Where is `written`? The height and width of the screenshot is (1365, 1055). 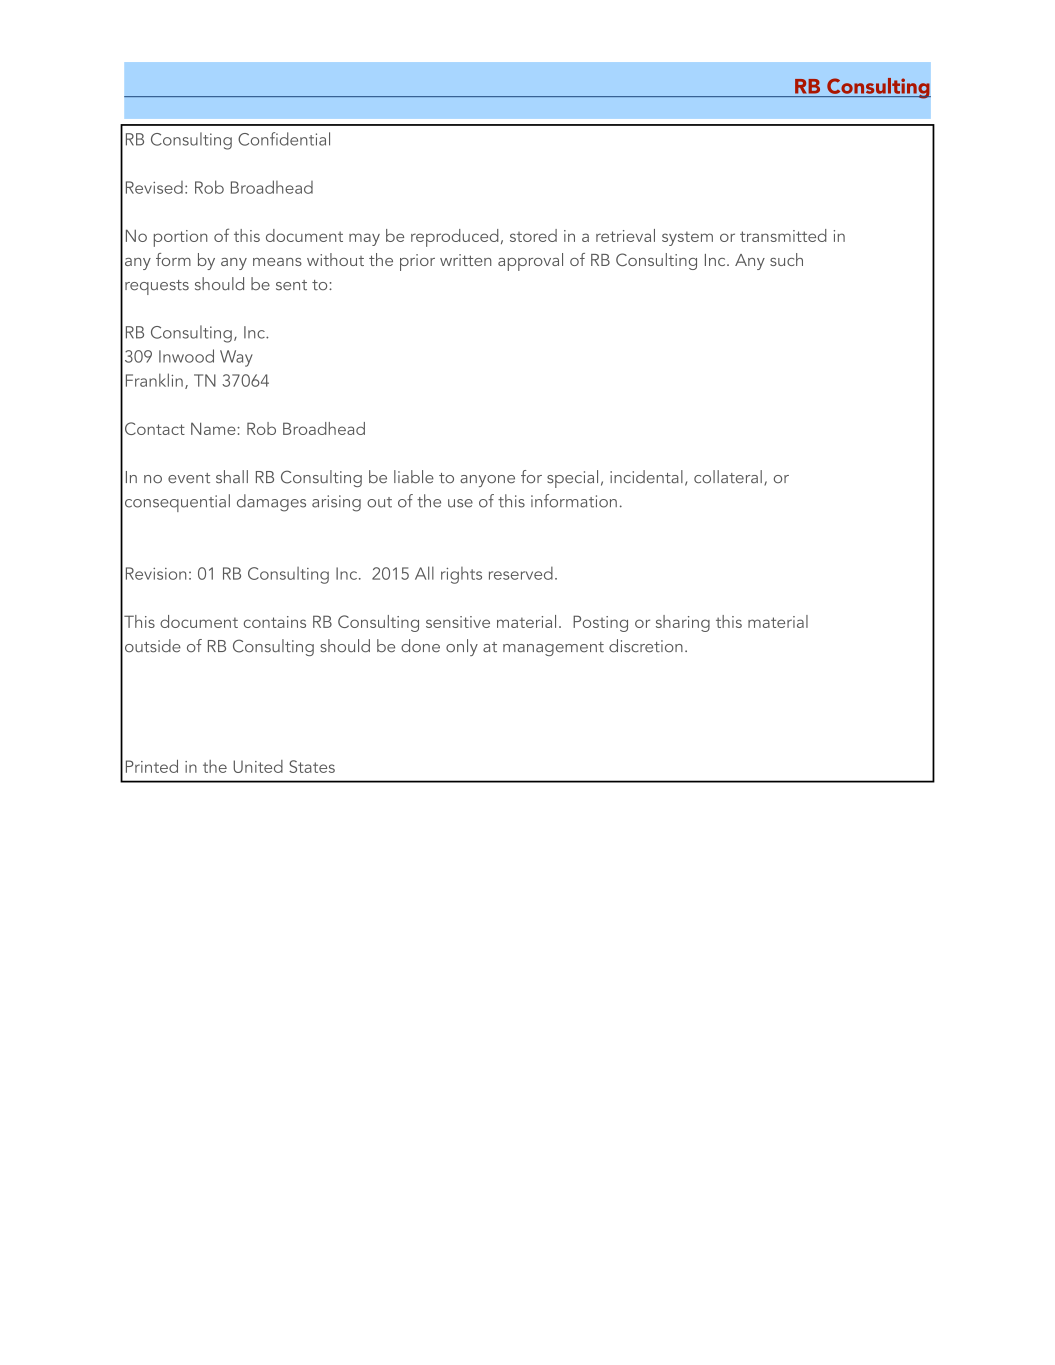
written is located at coordinates (465, 260).
